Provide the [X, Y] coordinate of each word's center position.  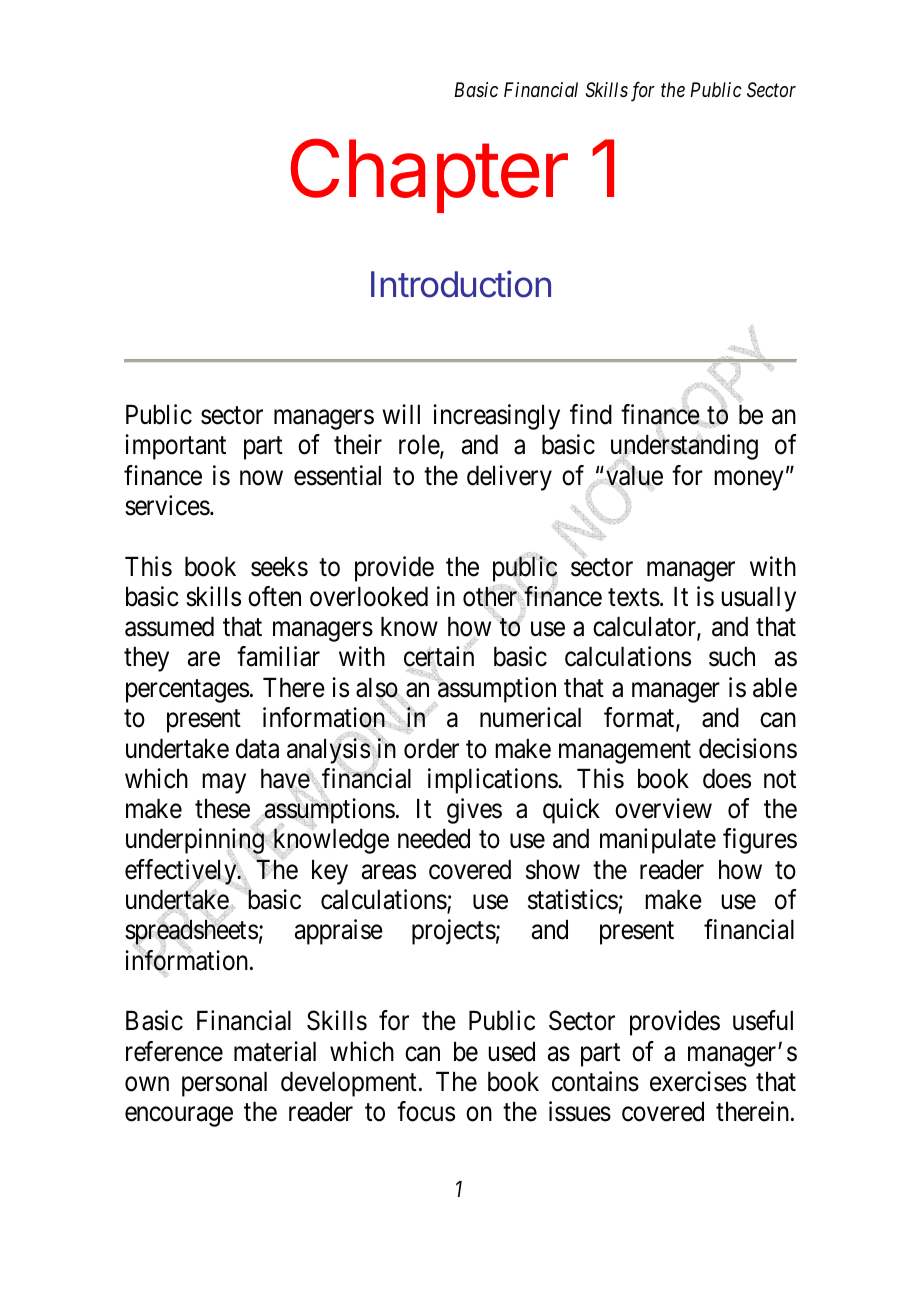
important [175, 447]
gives [474, 811]
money [749, 480]
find [591, 414]
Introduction [461, 284]
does [727, 779]
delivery [509, 478]
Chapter [429, 175]
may [224, 784]
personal [224, 1084]
